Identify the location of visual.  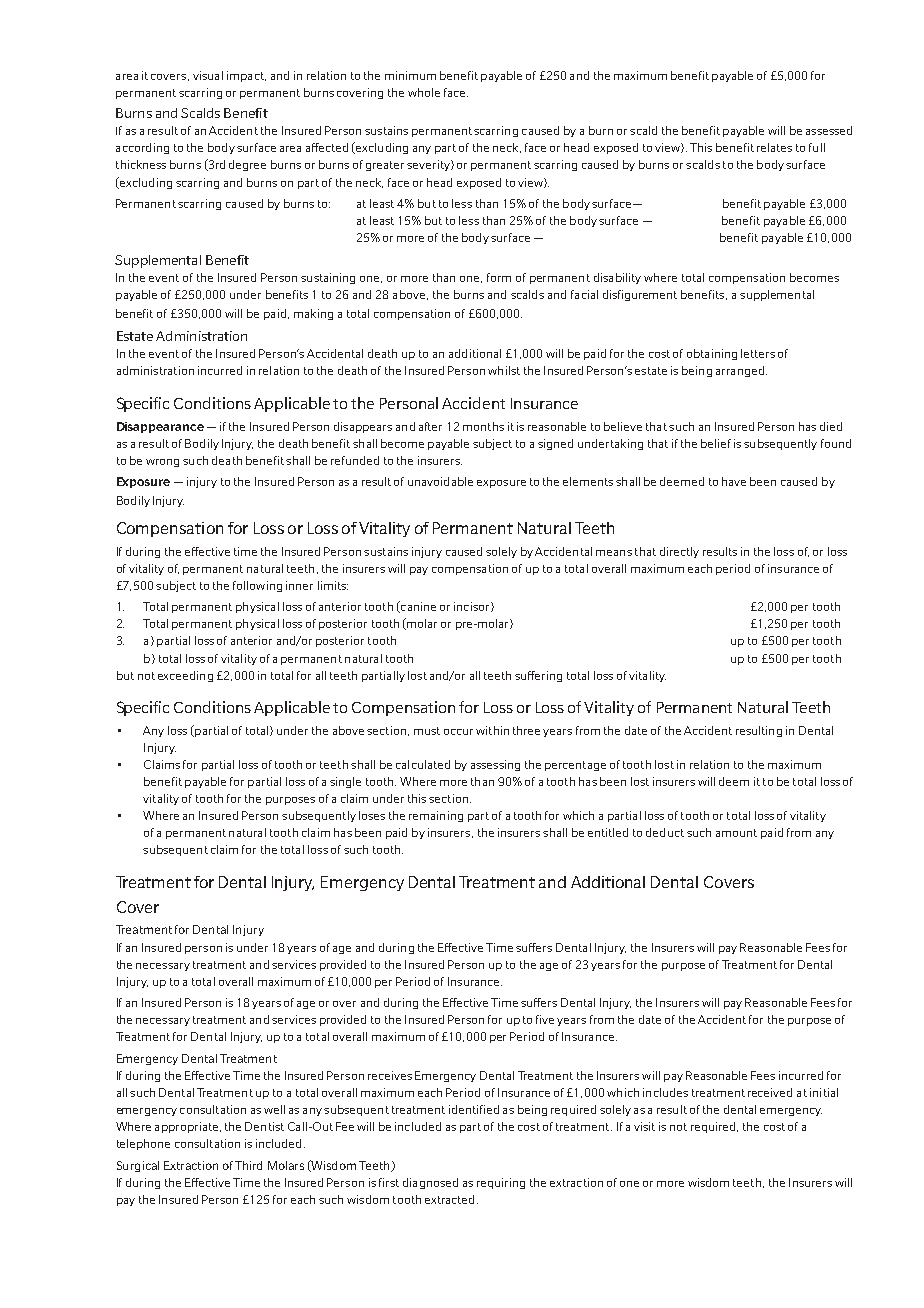
(208, 75).
